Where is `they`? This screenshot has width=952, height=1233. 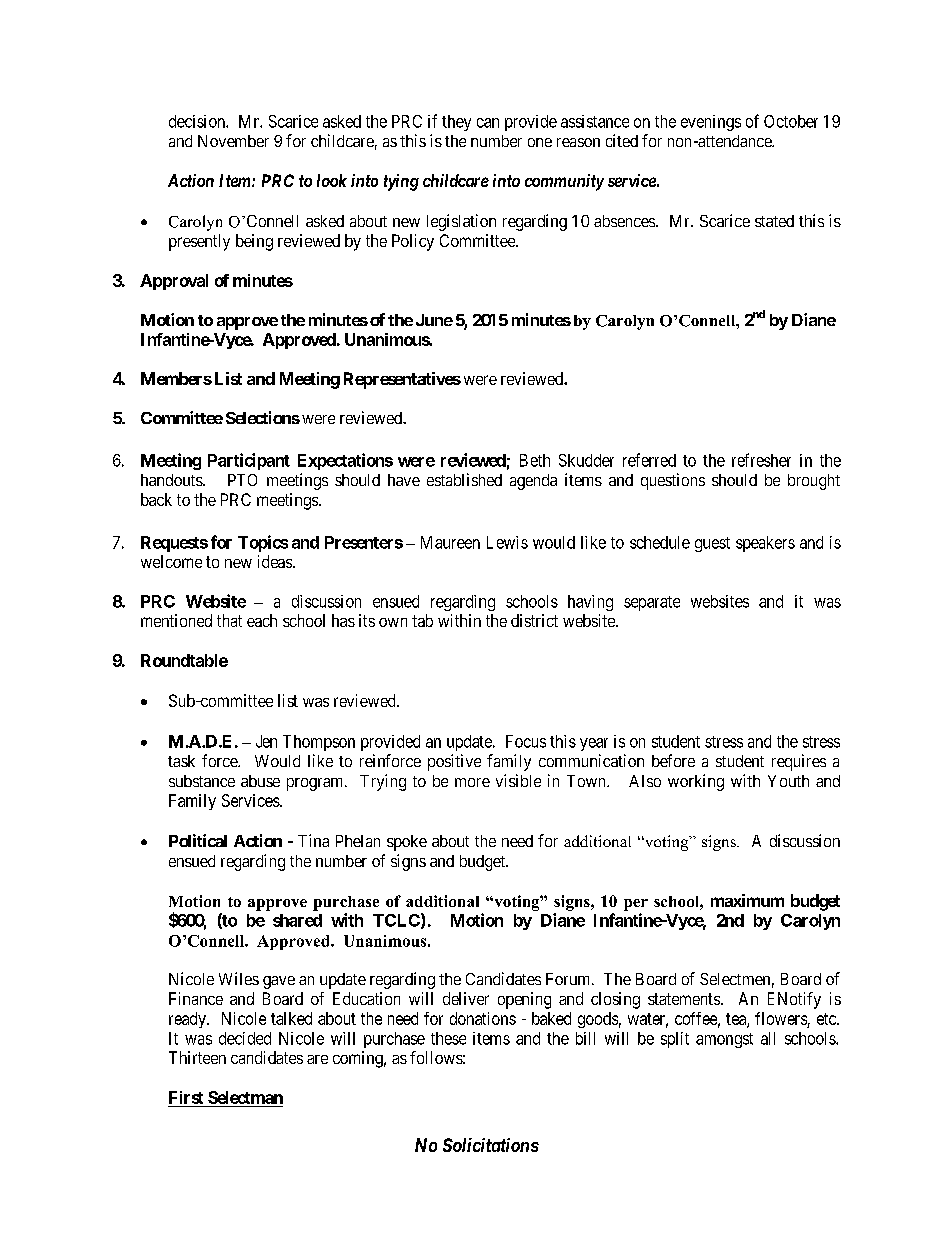
they is located at coordinates (456, 123).
